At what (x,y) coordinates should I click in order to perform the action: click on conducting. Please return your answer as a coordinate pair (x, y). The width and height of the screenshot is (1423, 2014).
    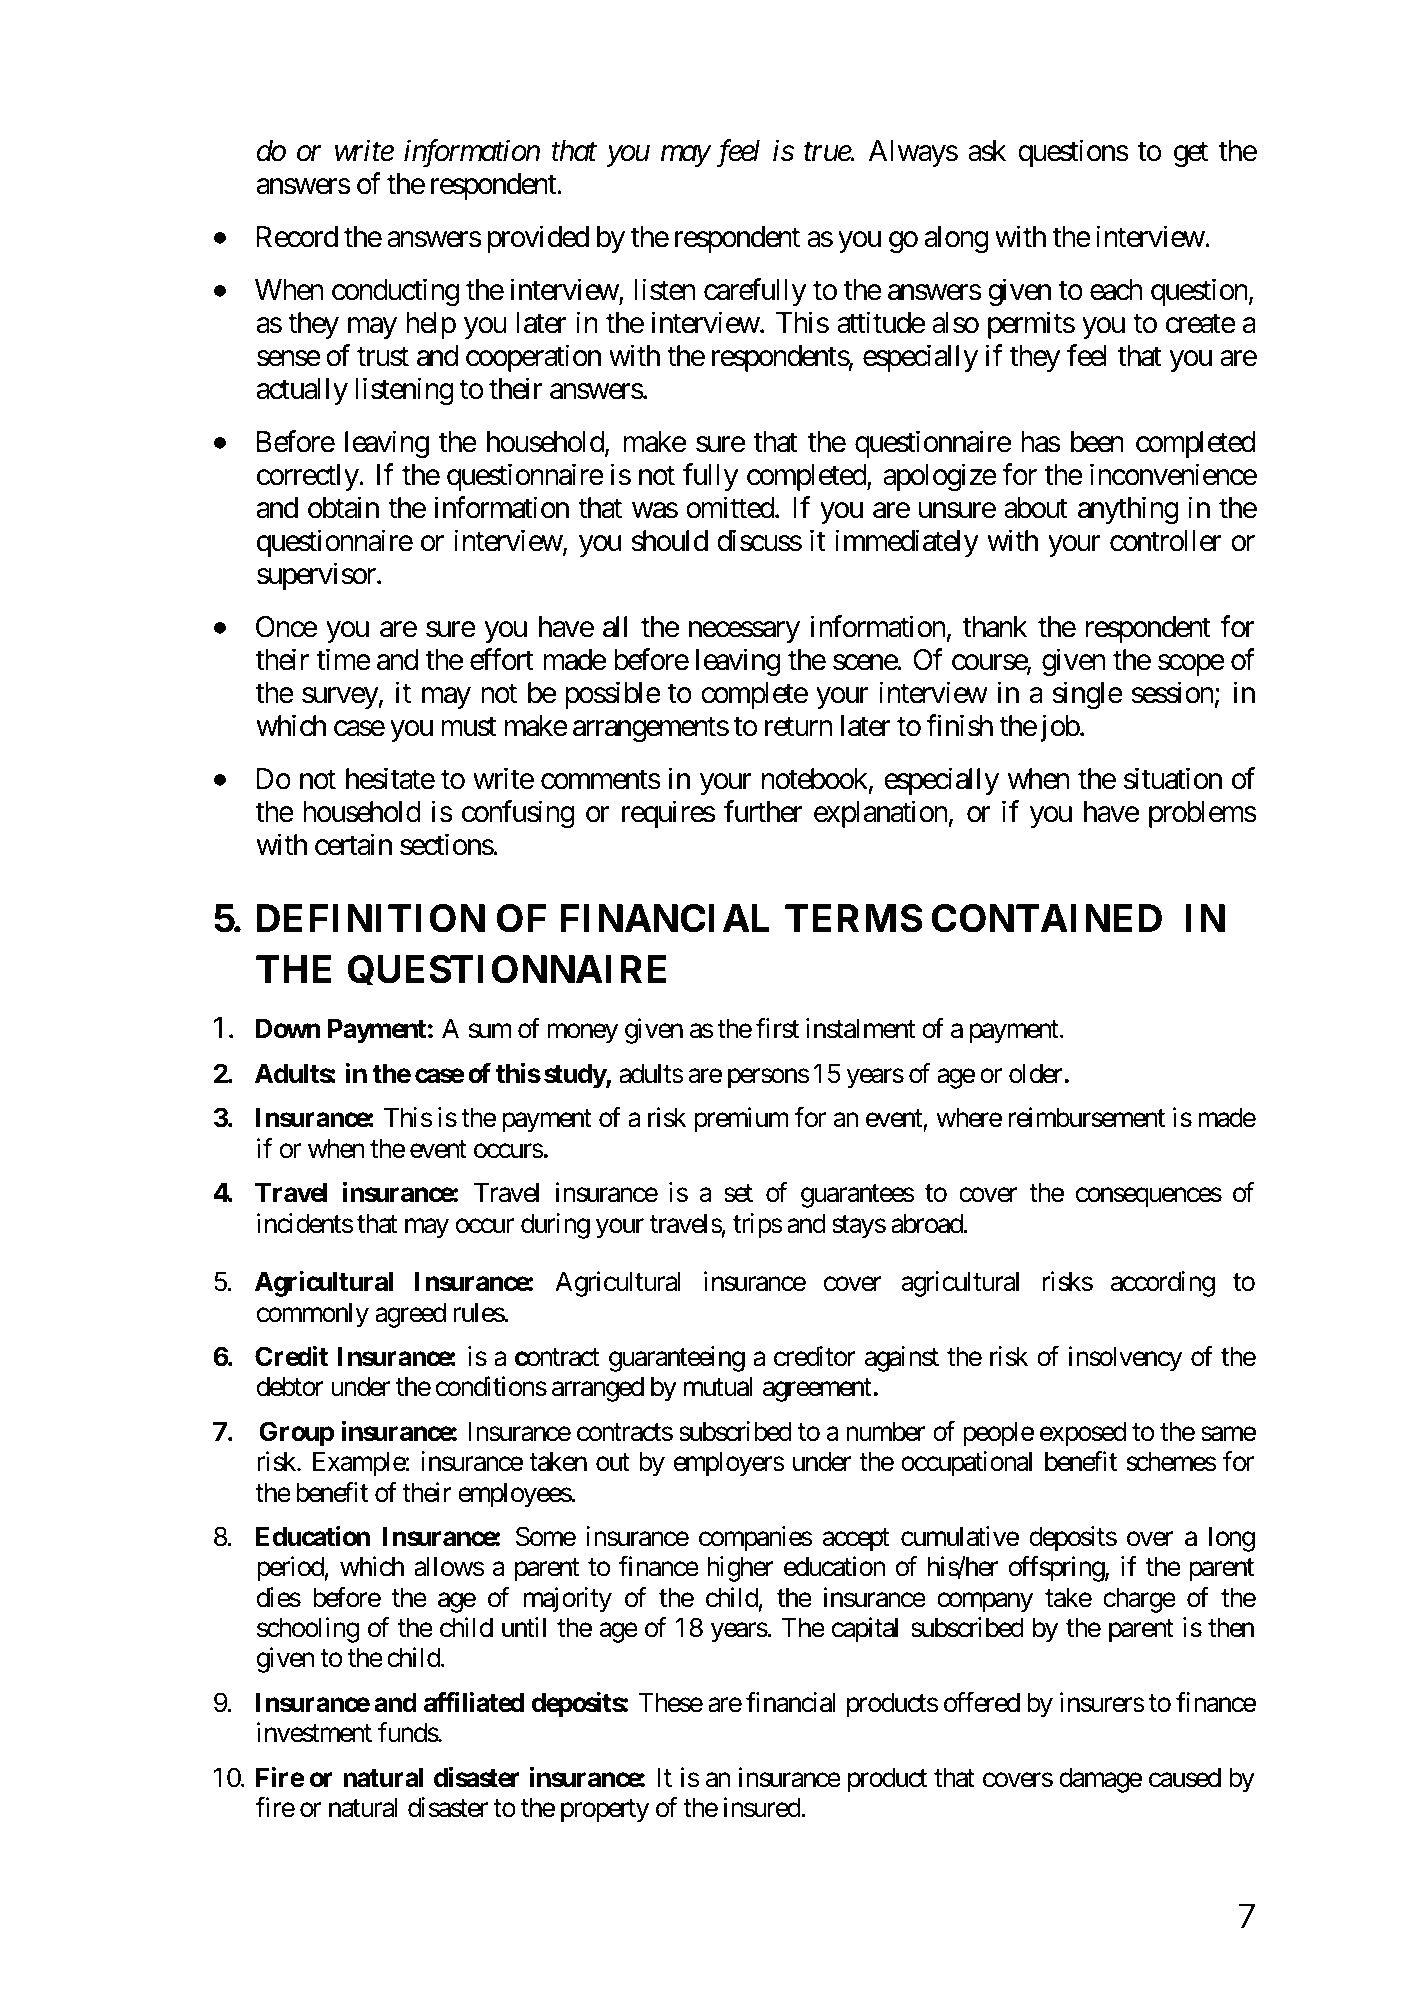
    Looking at the image, I should click on (395, 292).
